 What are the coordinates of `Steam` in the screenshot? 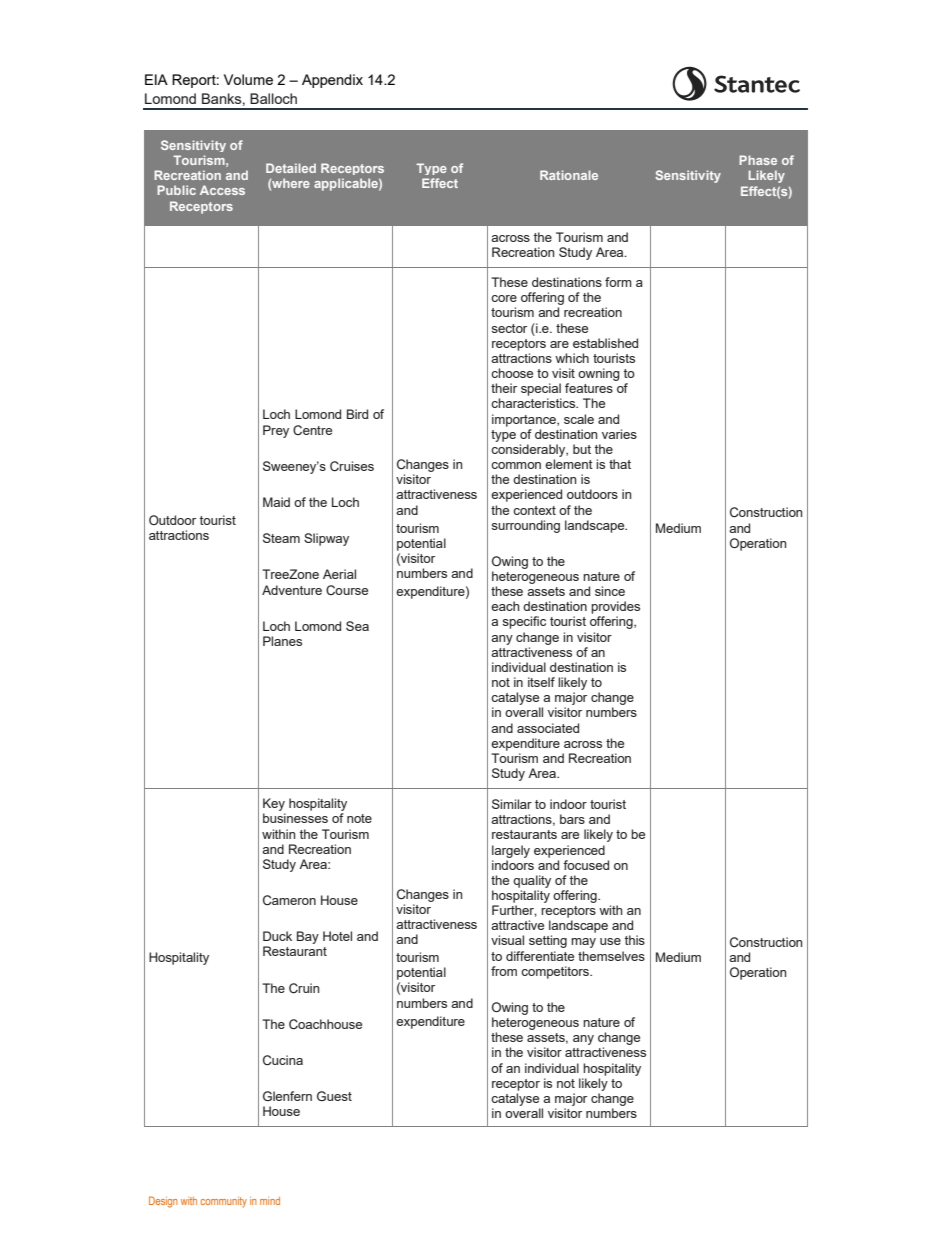 It's located at (281, 538).
